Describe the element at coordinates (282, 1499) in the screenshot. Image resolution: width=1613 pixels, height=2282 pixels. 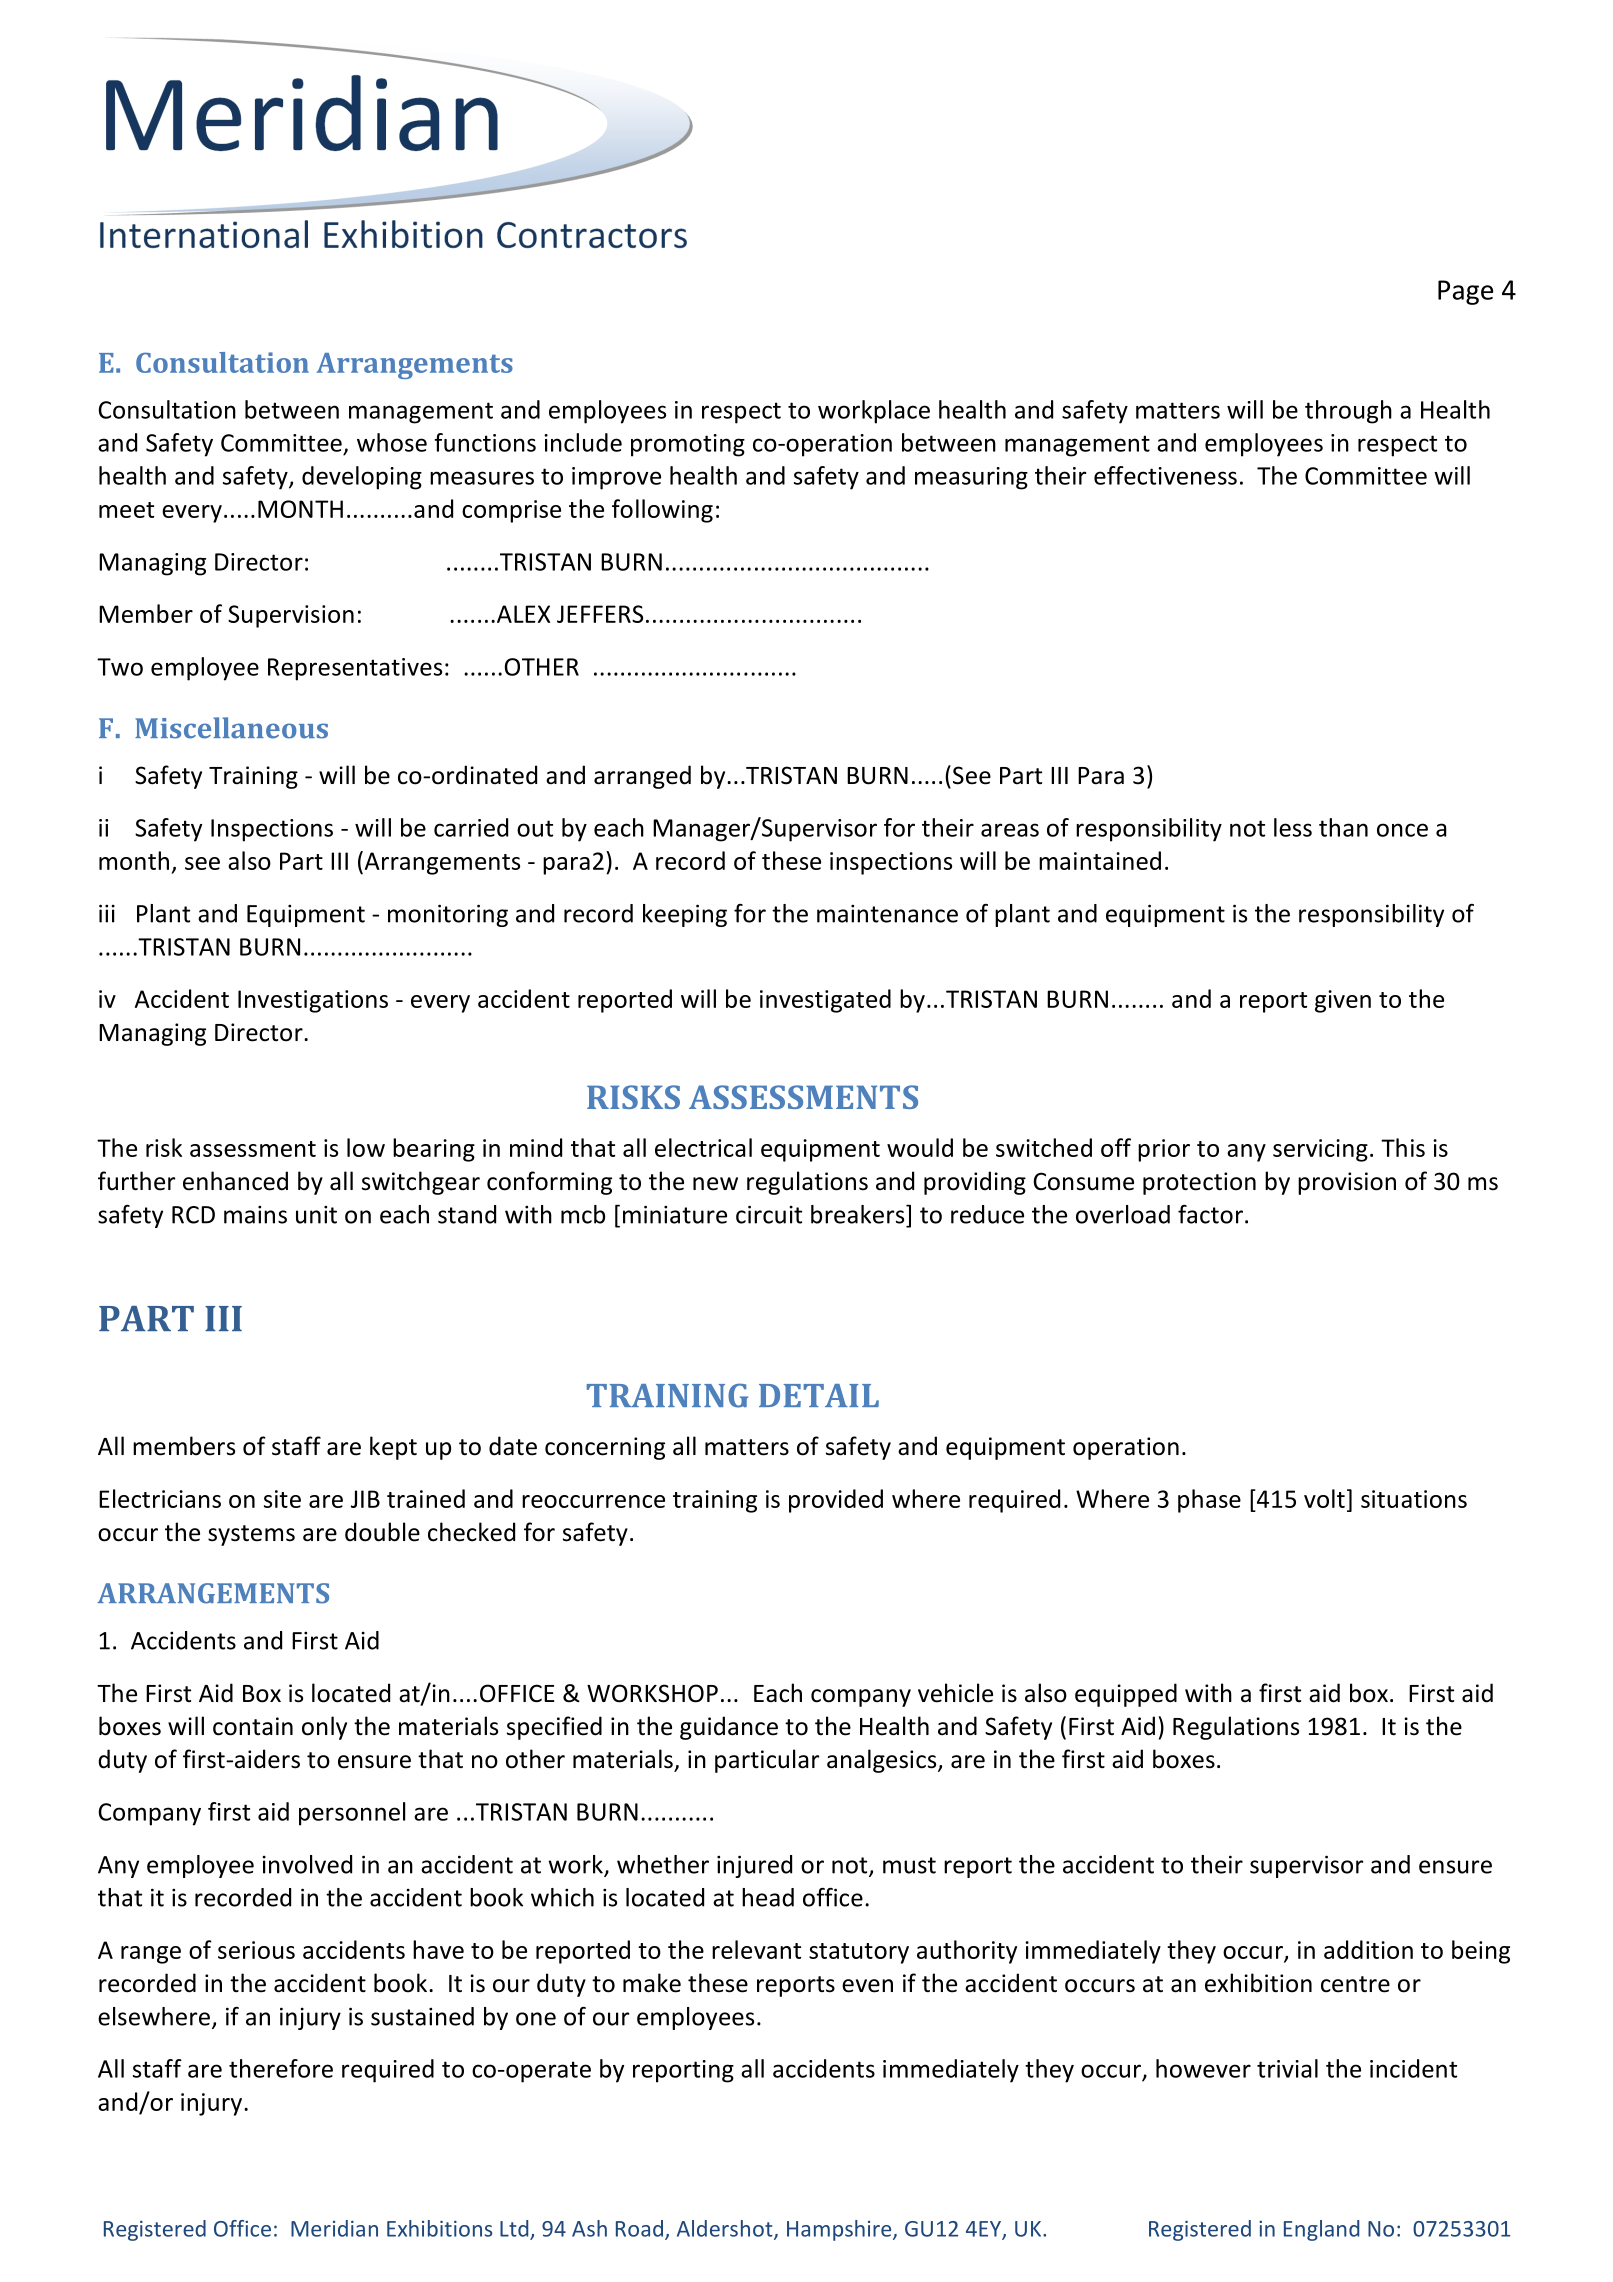
I see `site` at that location.
